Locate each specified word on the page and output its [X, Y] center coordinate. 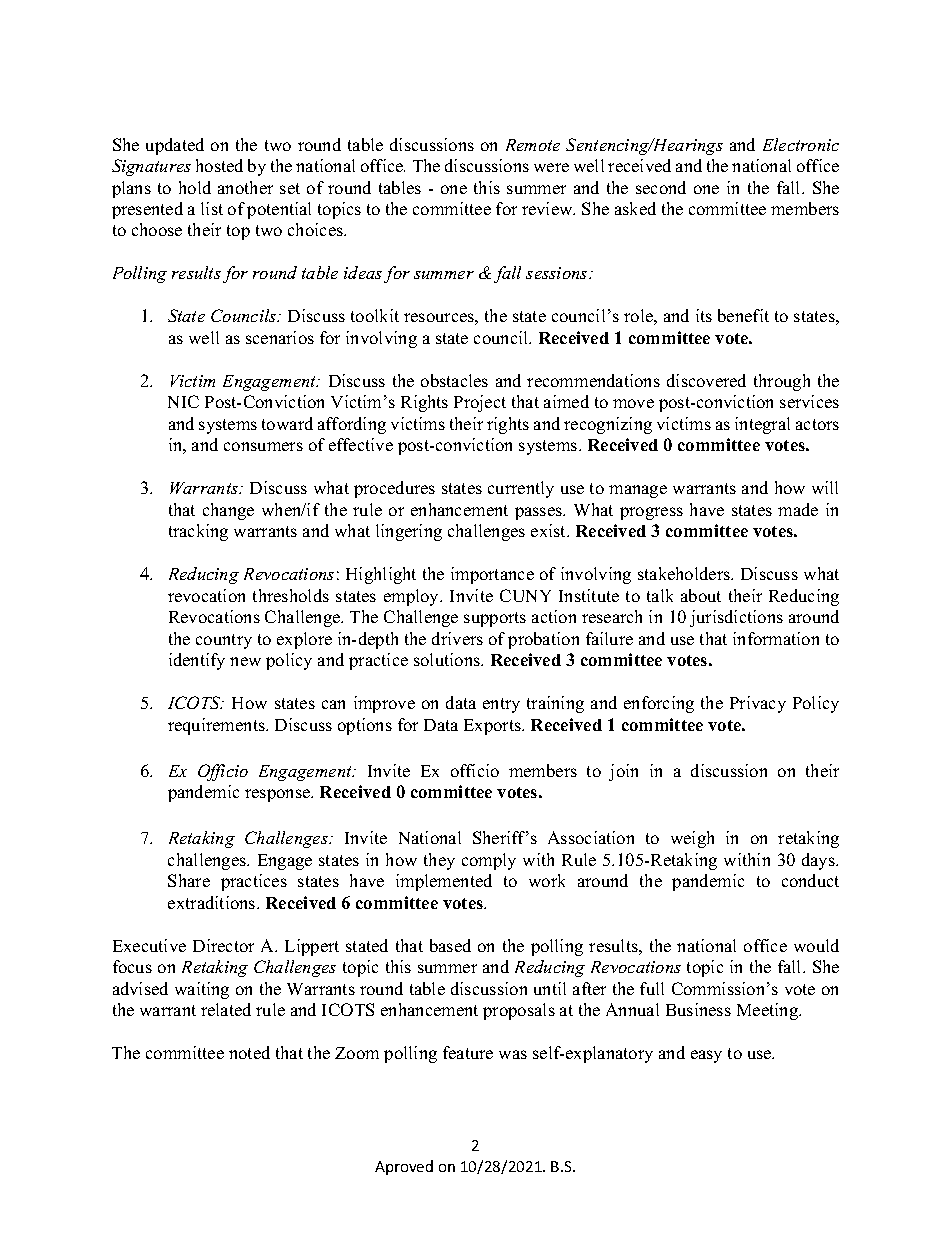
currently [521, 489]
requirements [217, 726]
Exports [493, 727]
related [226, 1009]
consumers [263, 446]
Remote [533, 145]
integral [762, 425]
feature [468, 1052]
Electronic [801, 144]
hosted [219, 165]
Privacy [758, 704]
